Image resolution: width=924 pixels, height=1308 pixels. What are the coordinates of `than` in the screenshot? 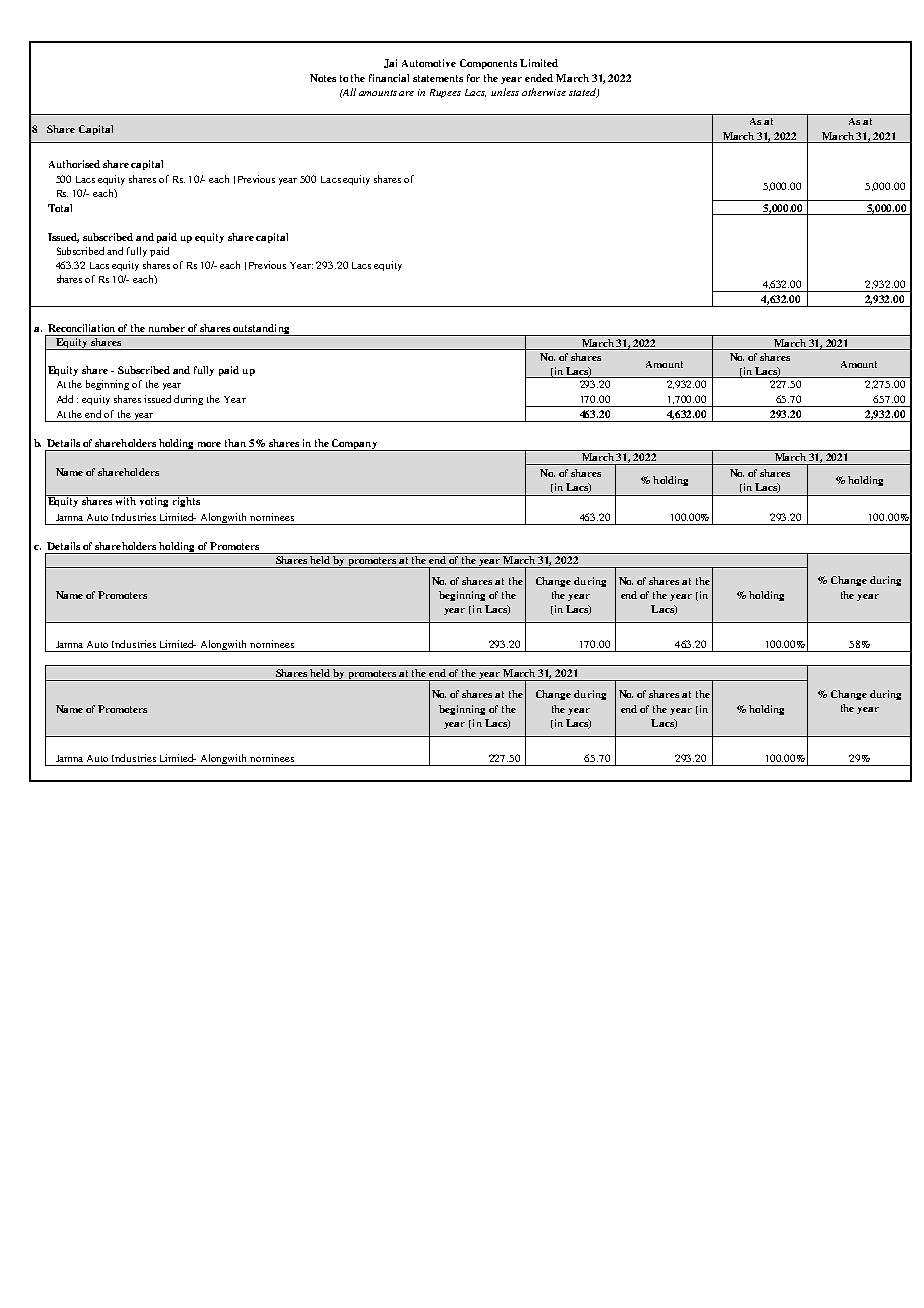 It's located at (235, 443).
